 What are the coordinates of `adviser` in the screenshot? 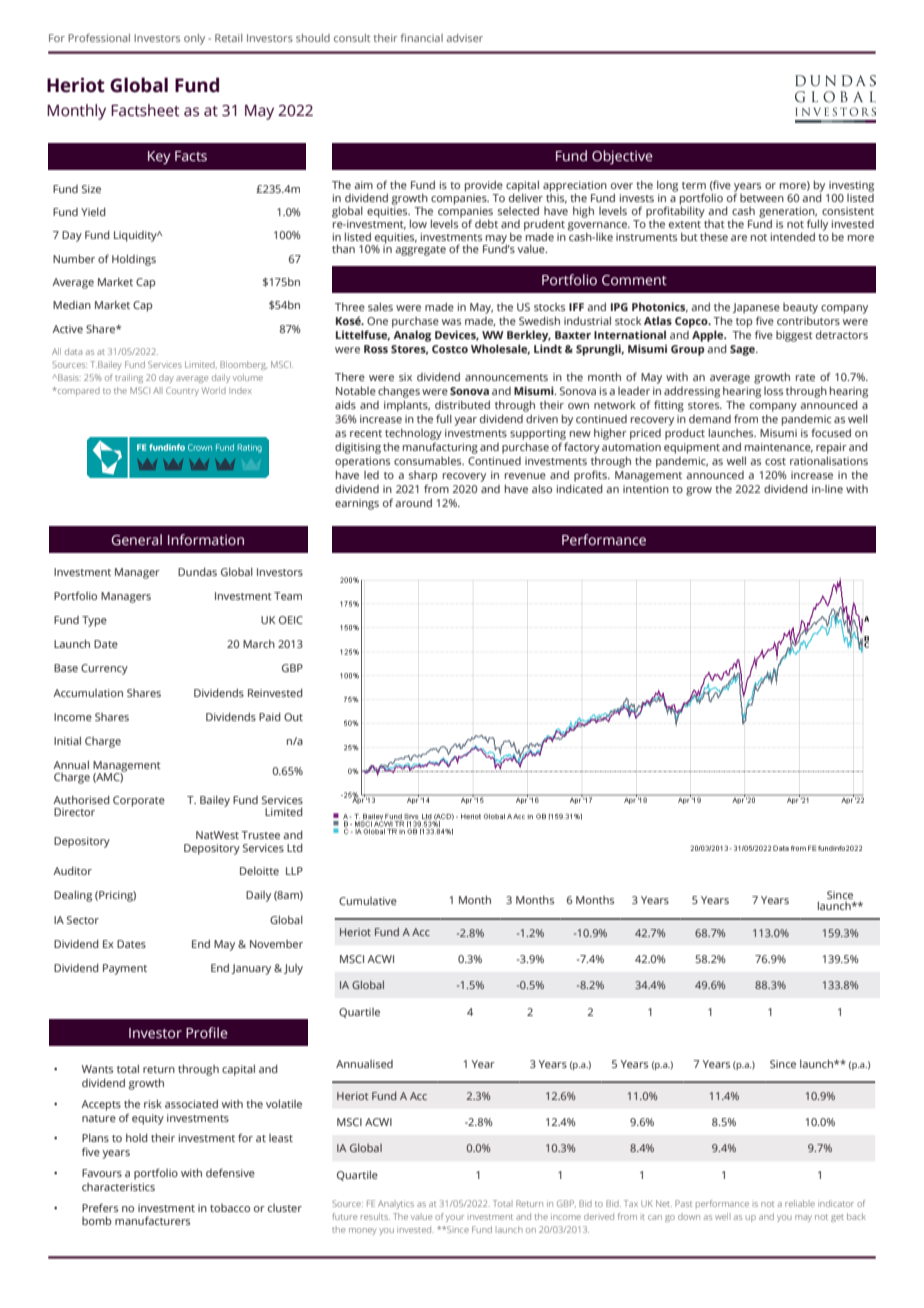 It's located at (465, 38).
